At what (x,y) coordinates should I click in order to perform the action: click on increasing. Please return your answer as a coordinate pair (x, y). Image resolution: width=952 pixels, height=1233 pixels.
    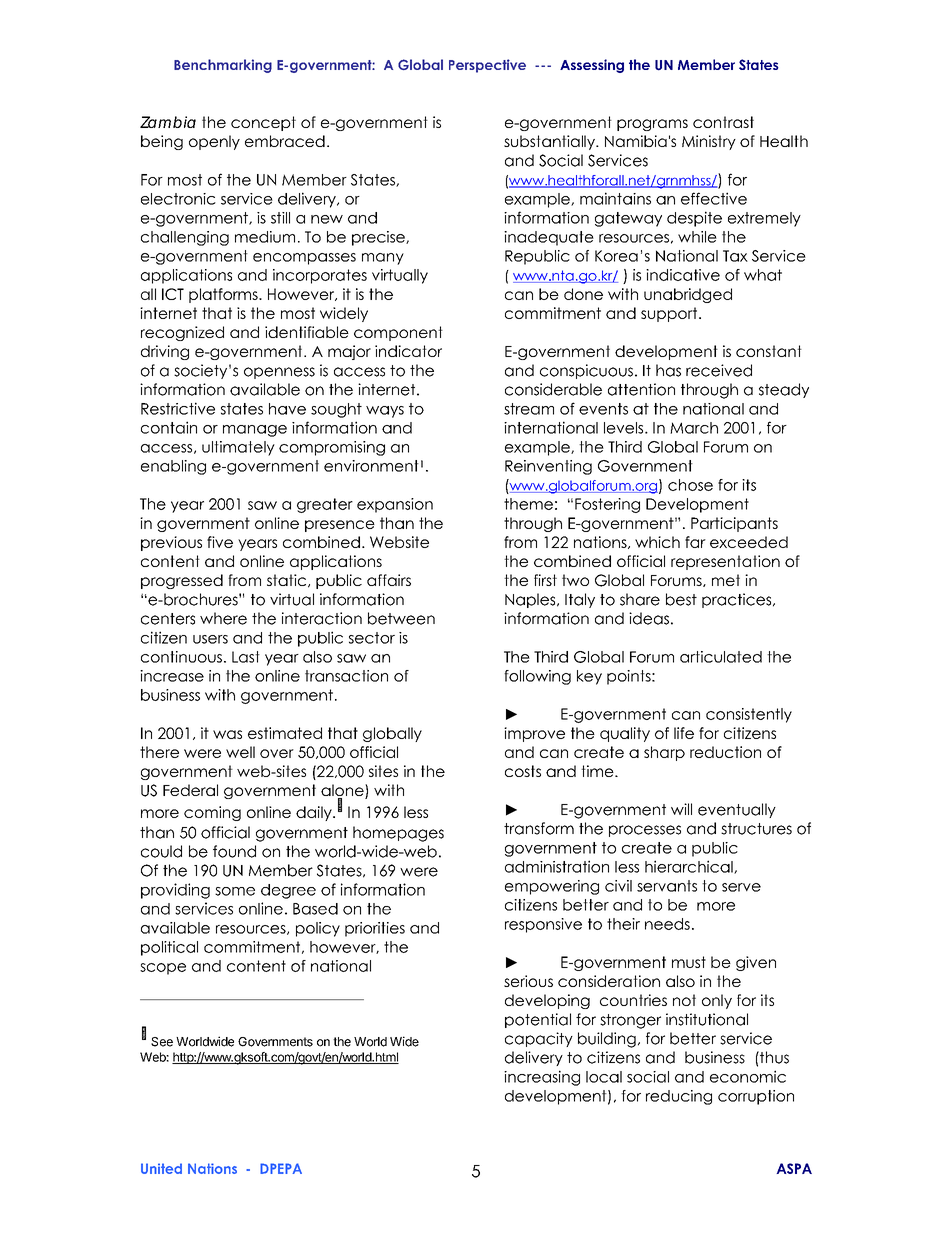
    Looking at the image, I should click on (542, 1078).
